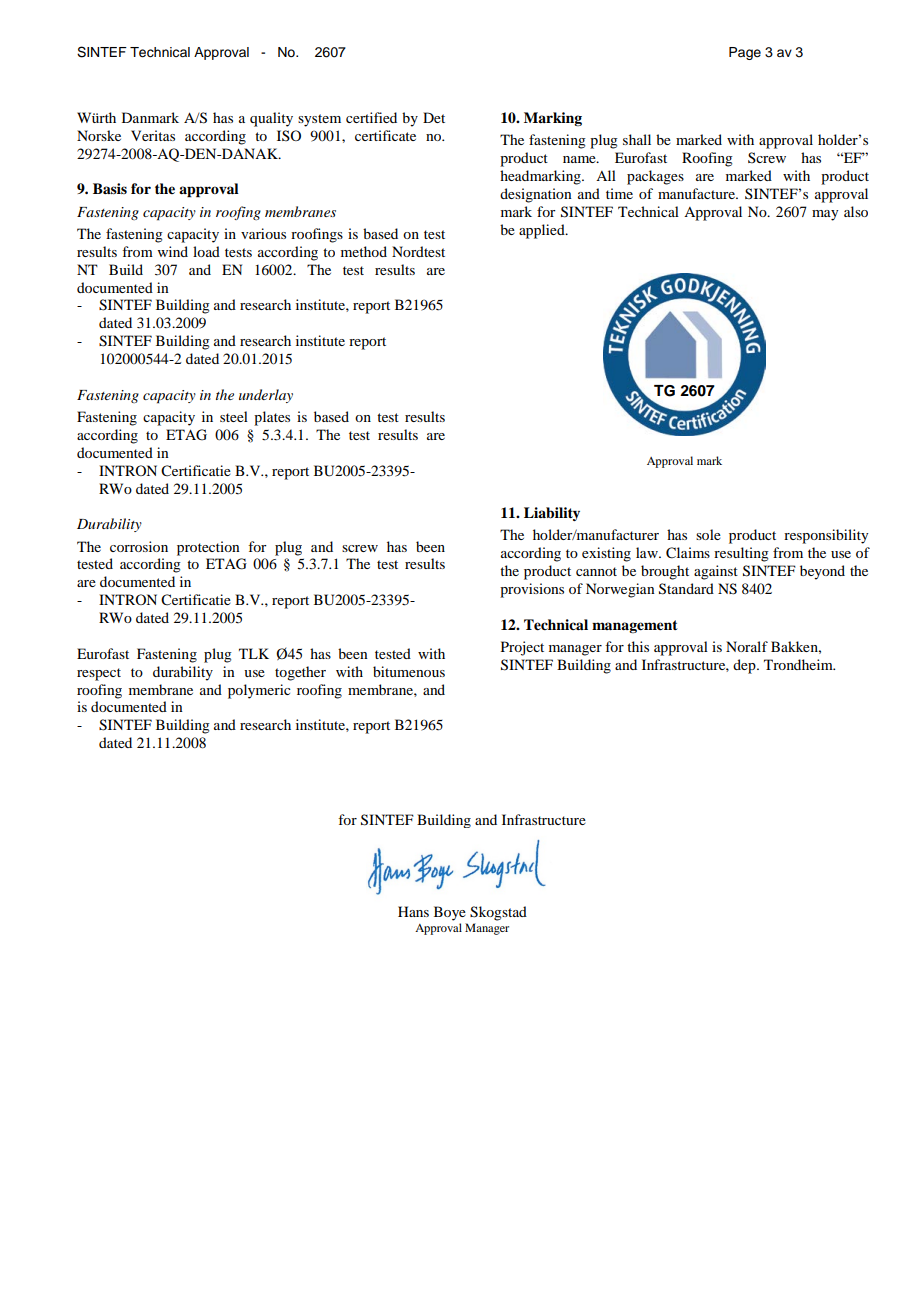  I want to click on may, so click(825, 215).
